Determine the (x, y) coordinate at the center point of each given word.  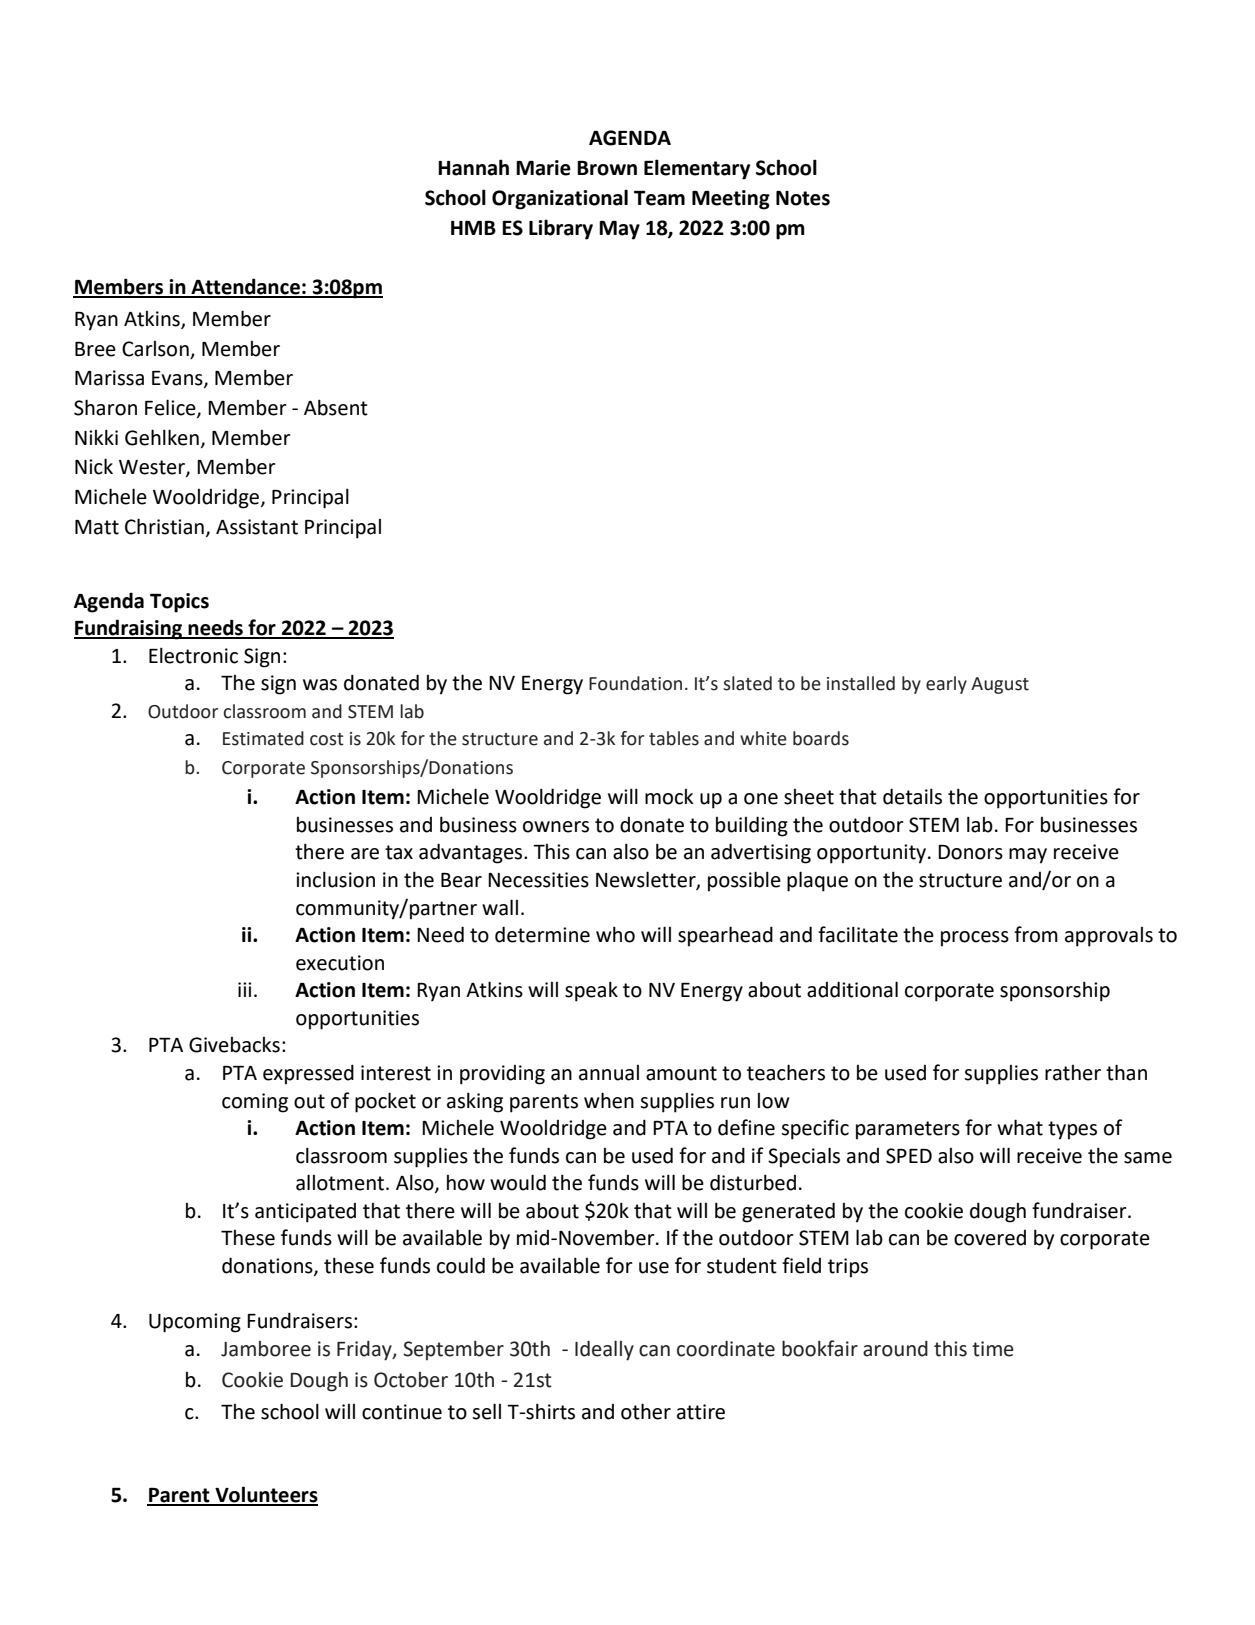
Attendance (245, 287)
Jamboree (266, 1349)
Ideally (604, 1351)
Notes (803, 198)
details (912, 796)
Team (659, 198)
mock (669, 797)
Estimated (263, 738)
